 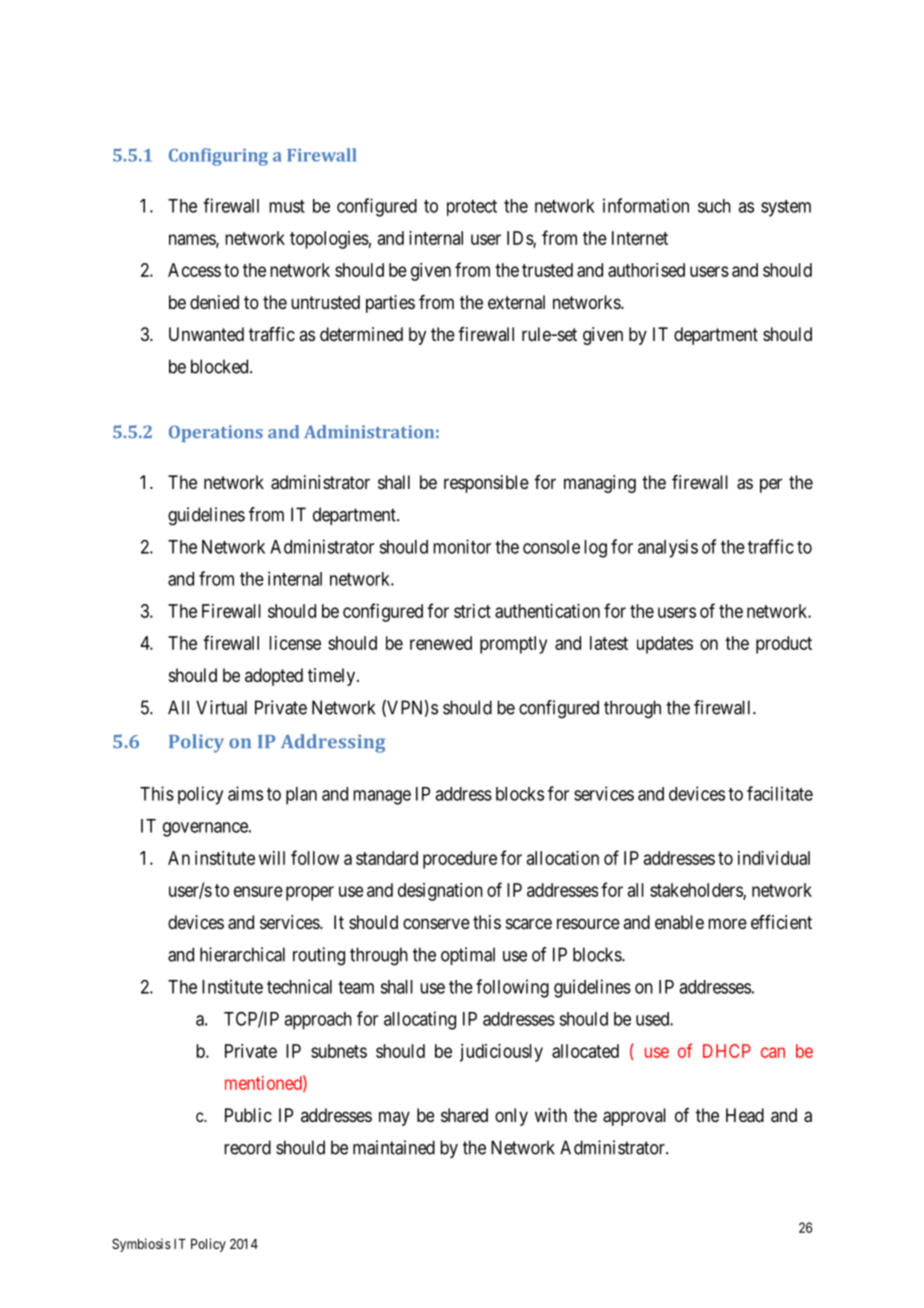 I want to click on Configuring, so click(x=218, y=157).
